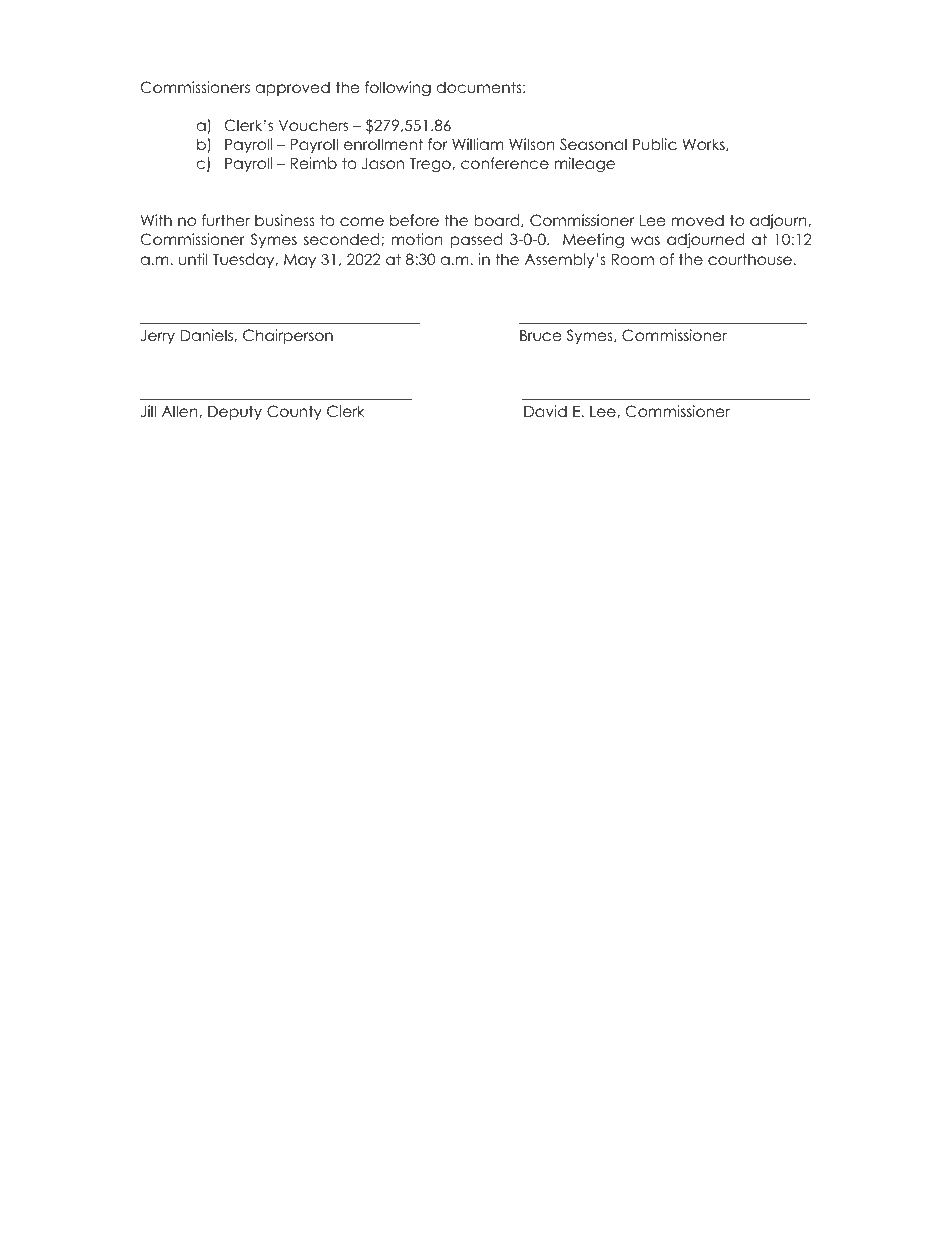 The width and height of the image is (952, 1233). I want to click on Public, so click(655, 144).
